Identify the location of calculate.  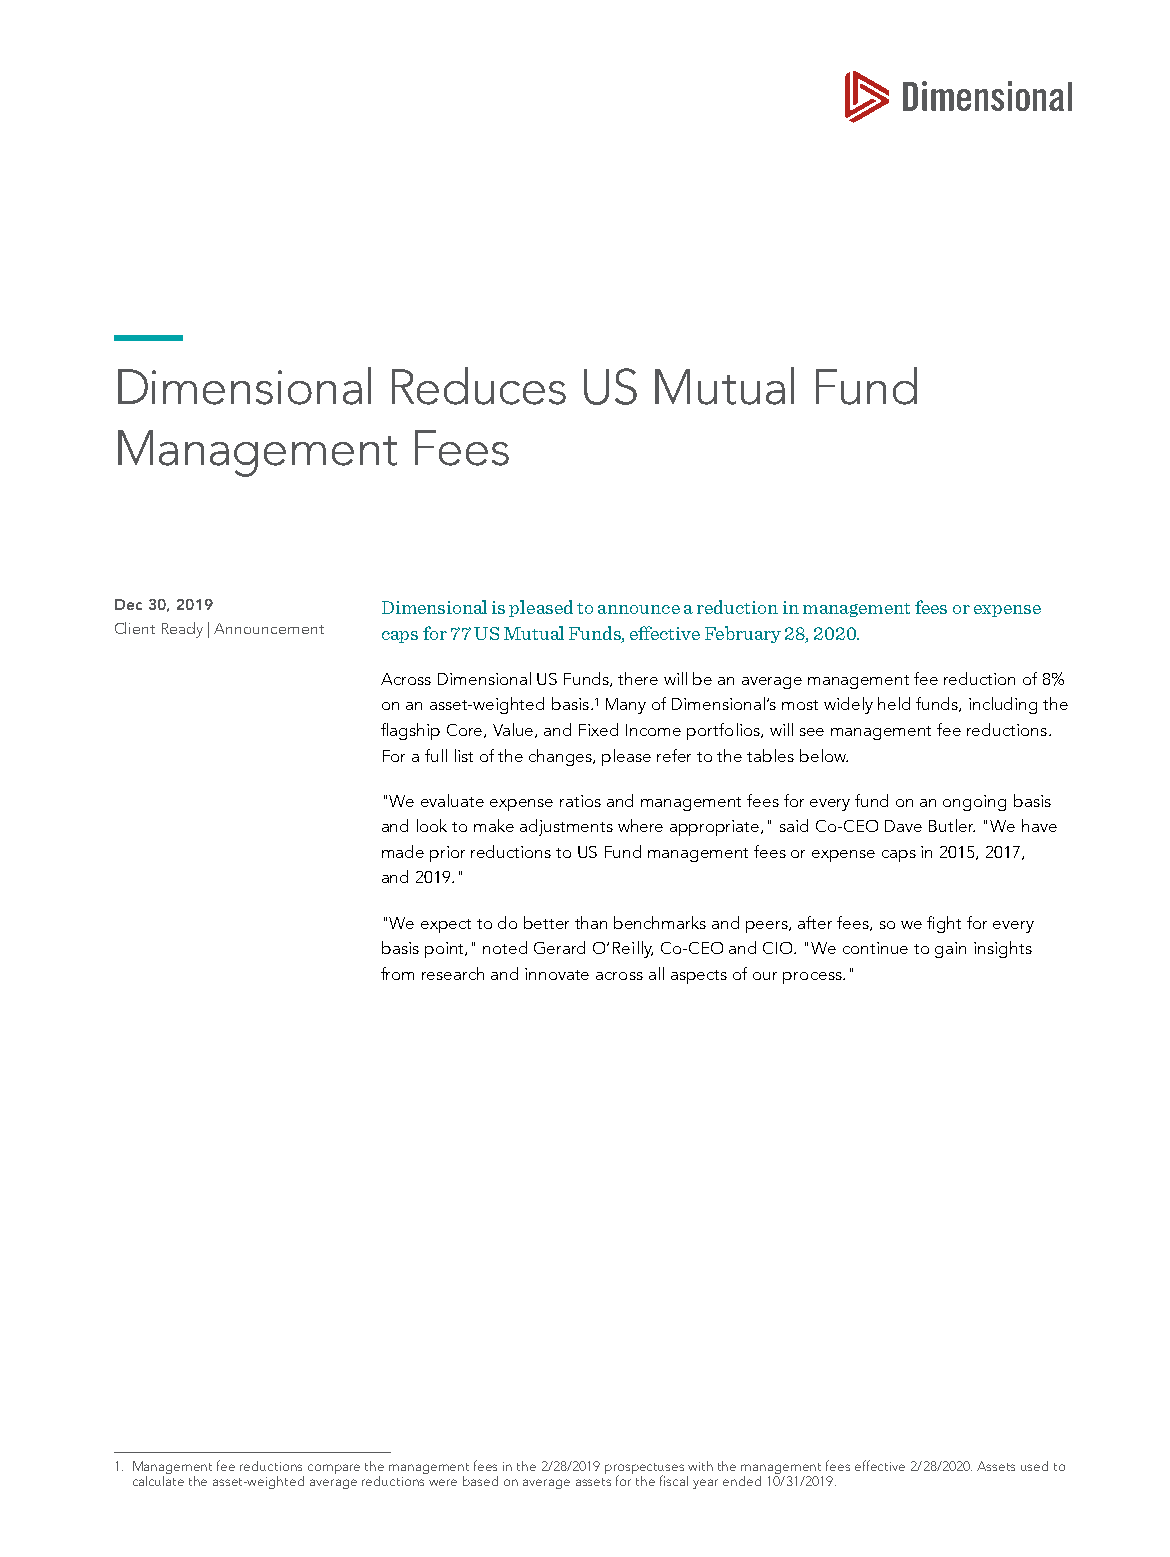
(158, 1479).
